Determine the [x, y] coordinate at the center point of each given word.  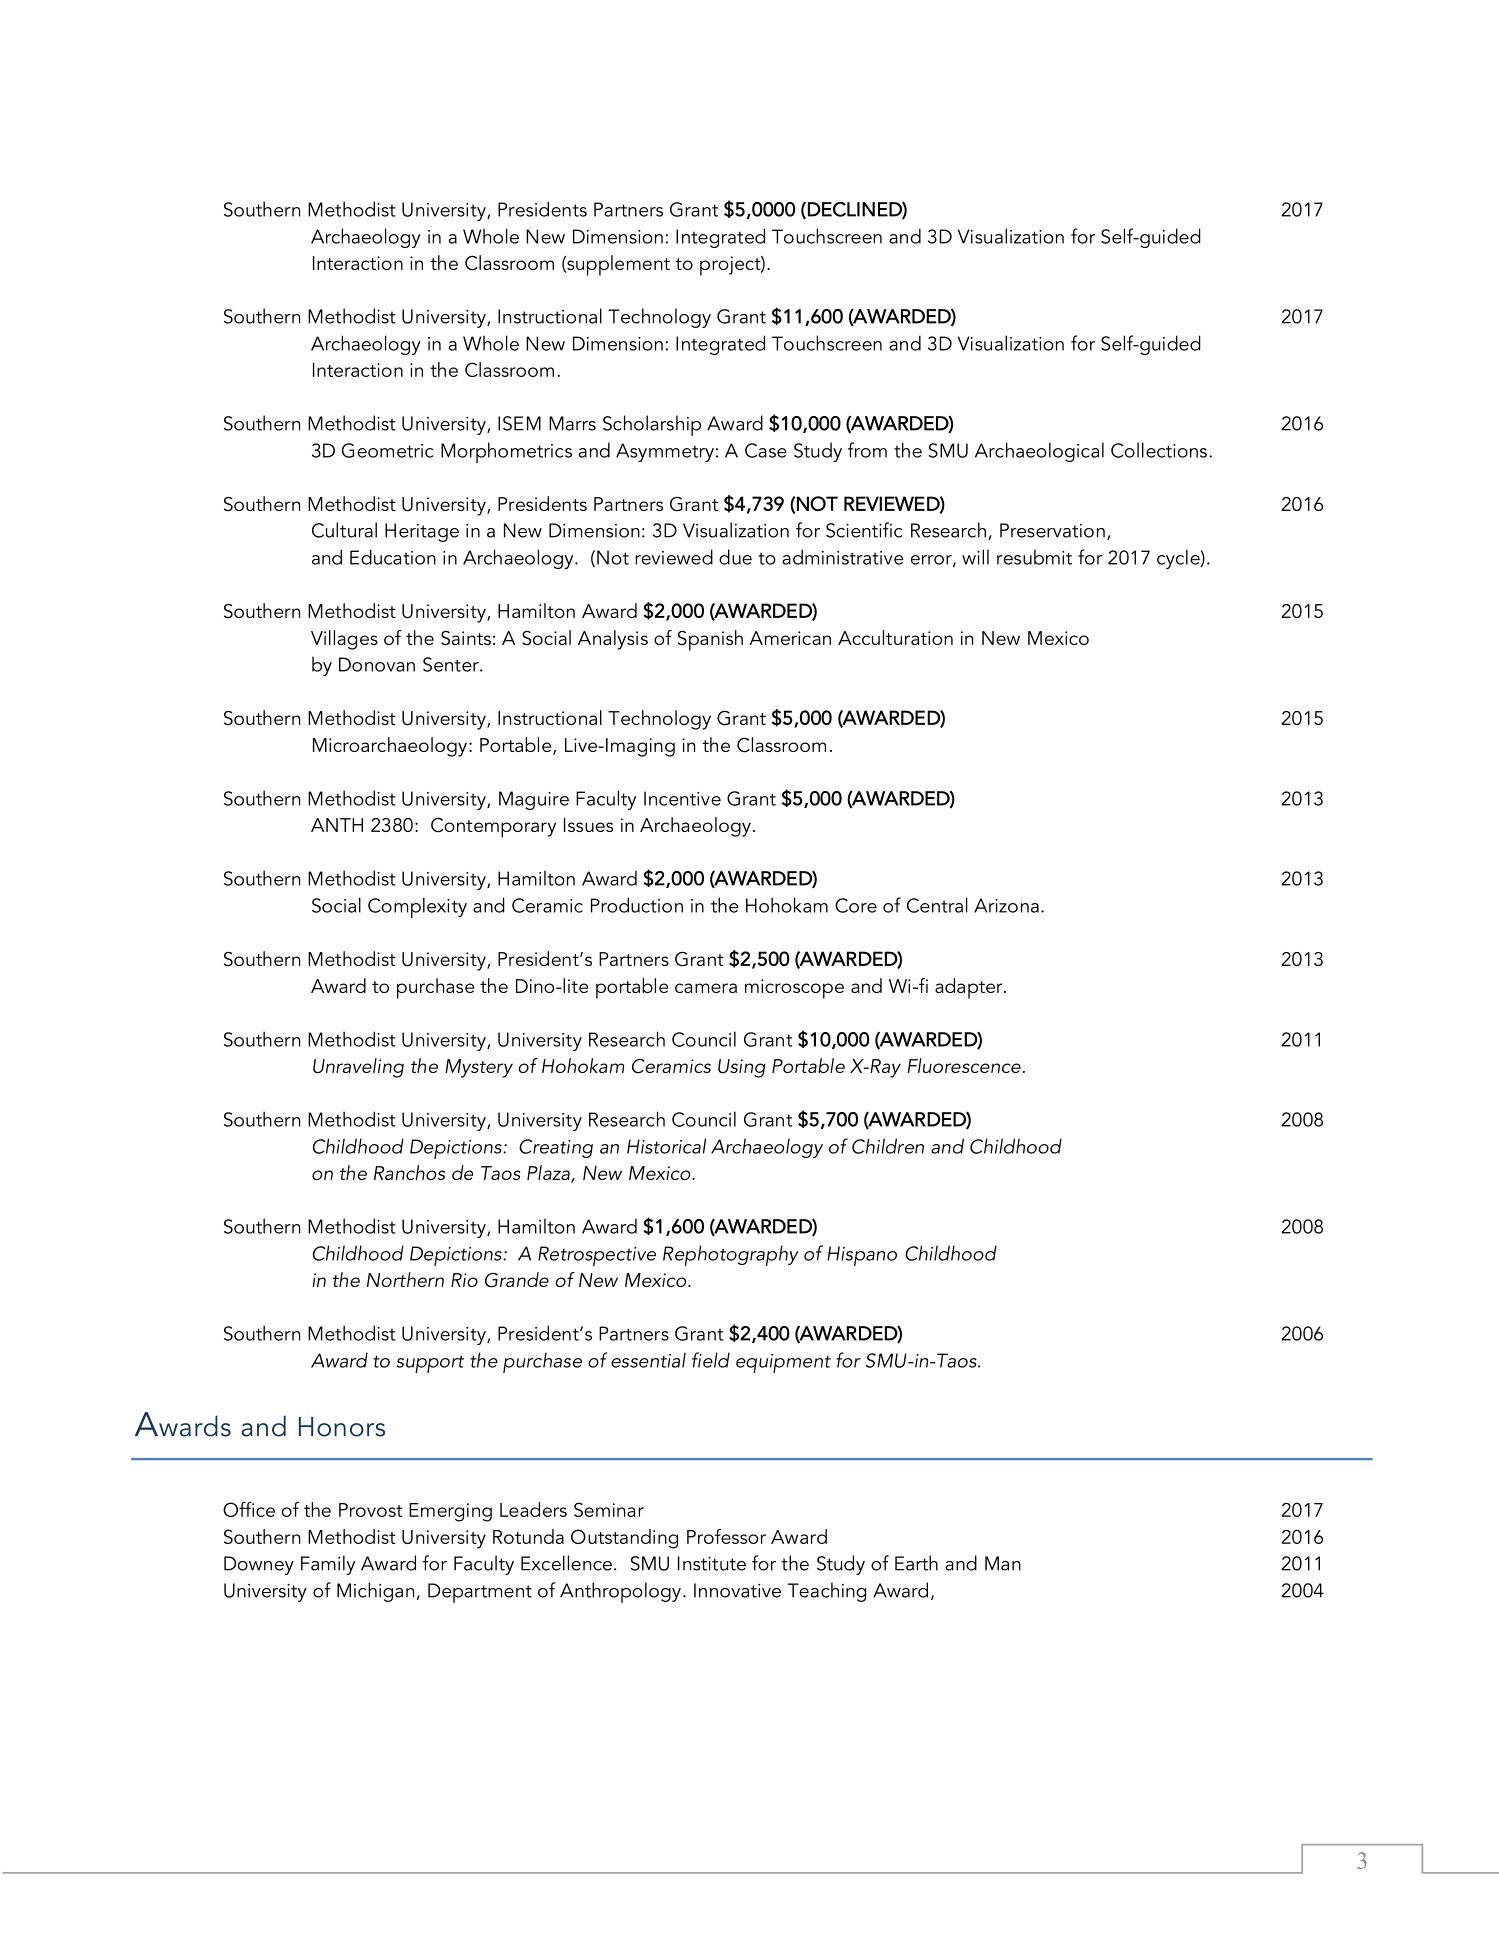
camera [706, 988]
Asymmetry [665, 452]
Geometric [387, 450]
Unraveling [358, 1068]
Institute [712, 1563]
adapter [970, 988]
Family [328, 1565]
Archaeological [1039, 452]
